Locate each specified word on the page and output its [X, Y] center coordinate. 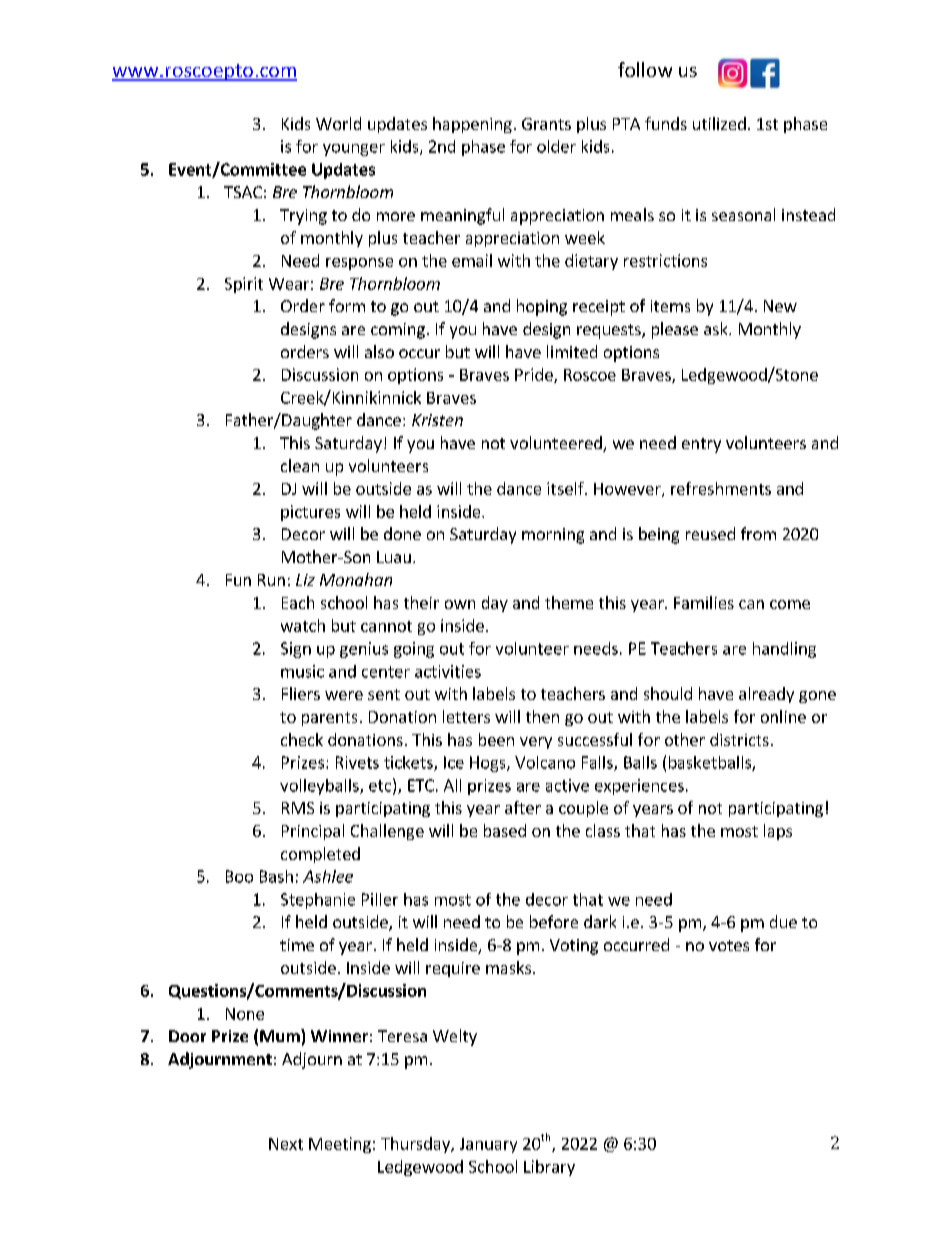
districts [739, 739]
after [523, 807]
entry [701, 445]
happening [472, 125]
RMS [298, 808]
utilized [719, 123]
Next [286, 1144]
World [338, 123]
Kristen [437, 420]
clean [300, 465]
